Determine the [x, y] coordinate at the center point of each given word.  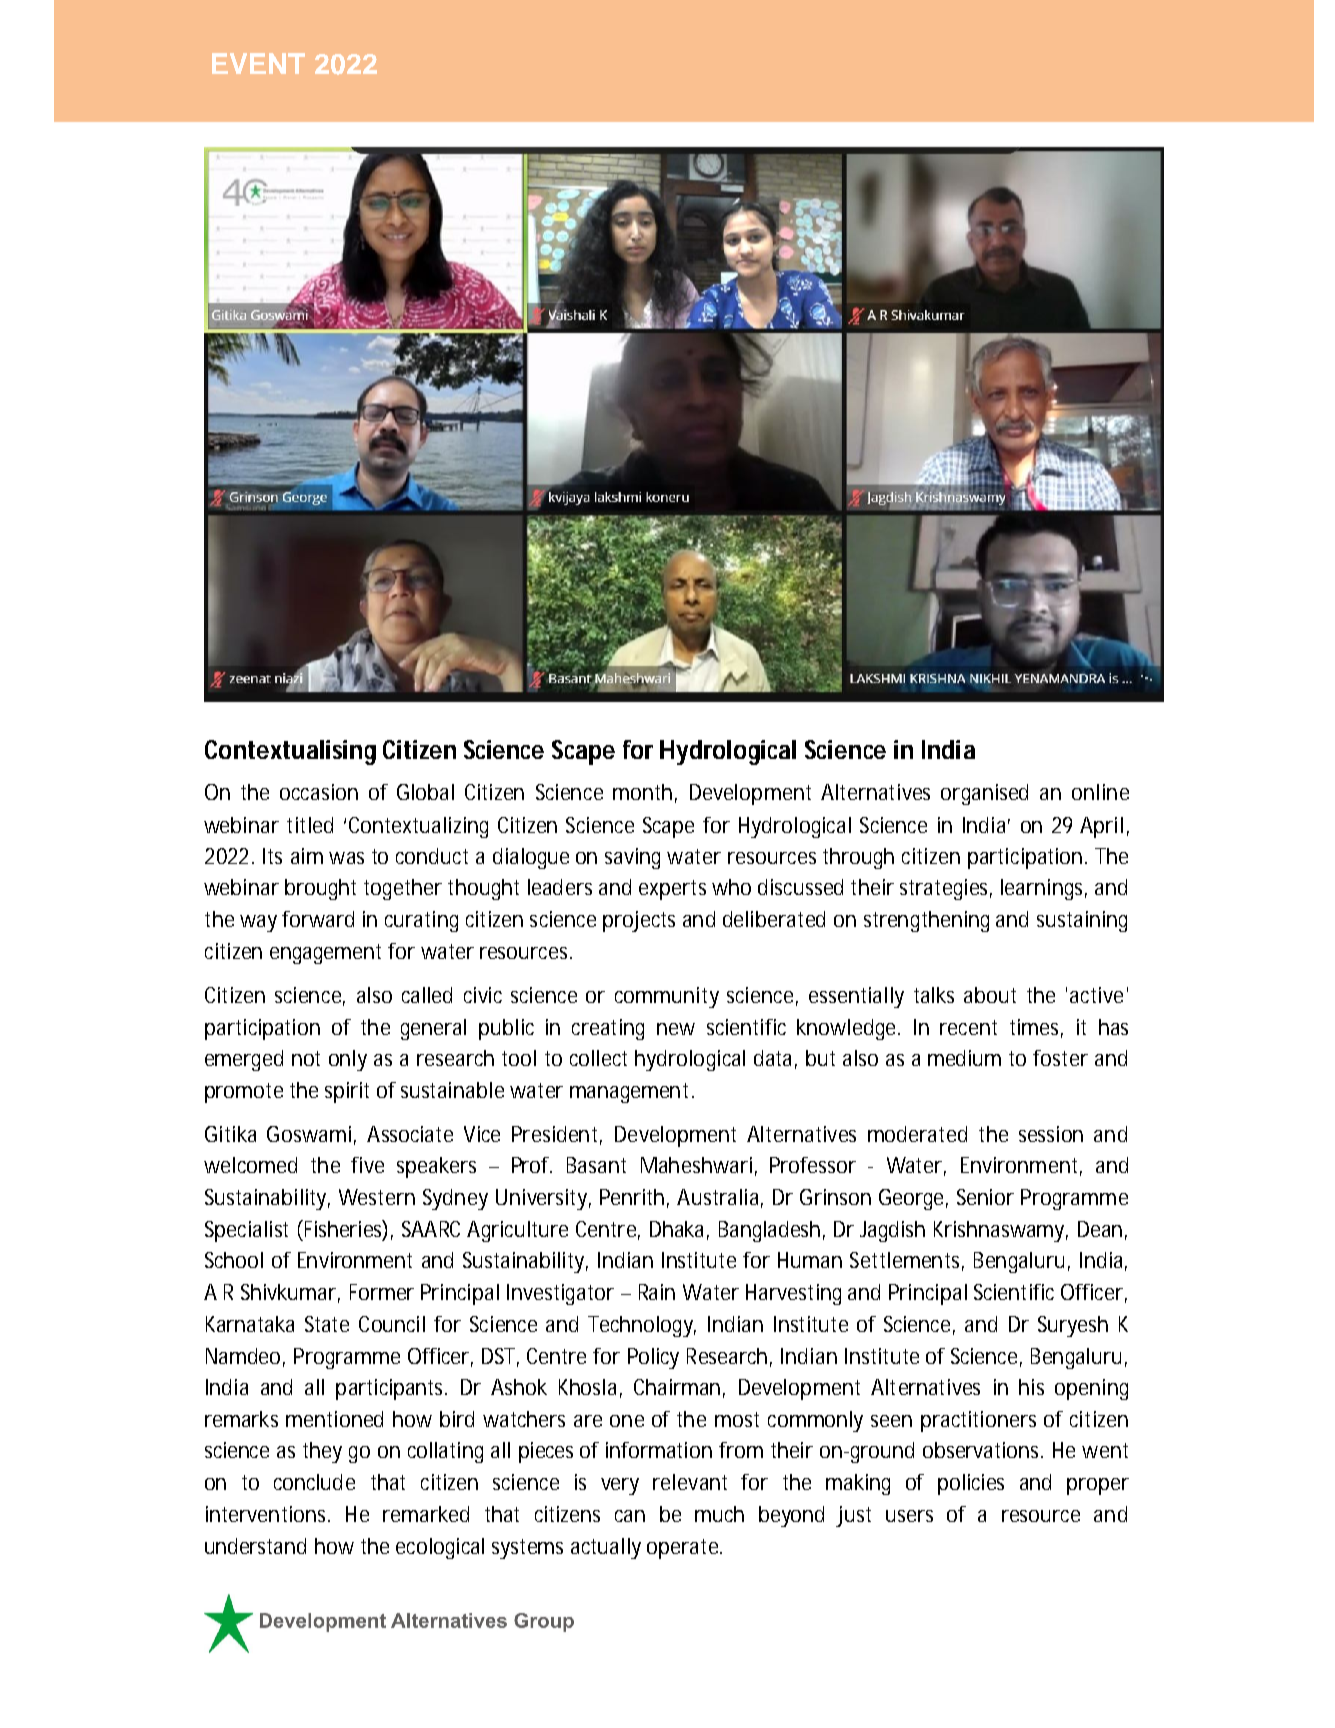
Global [425, 792]
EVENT [258, 63]
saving [632, 858]
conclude [314, 1482]
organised [984, 794]
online [1100, 792]
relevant [690, 1482]
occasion [319, 792]
